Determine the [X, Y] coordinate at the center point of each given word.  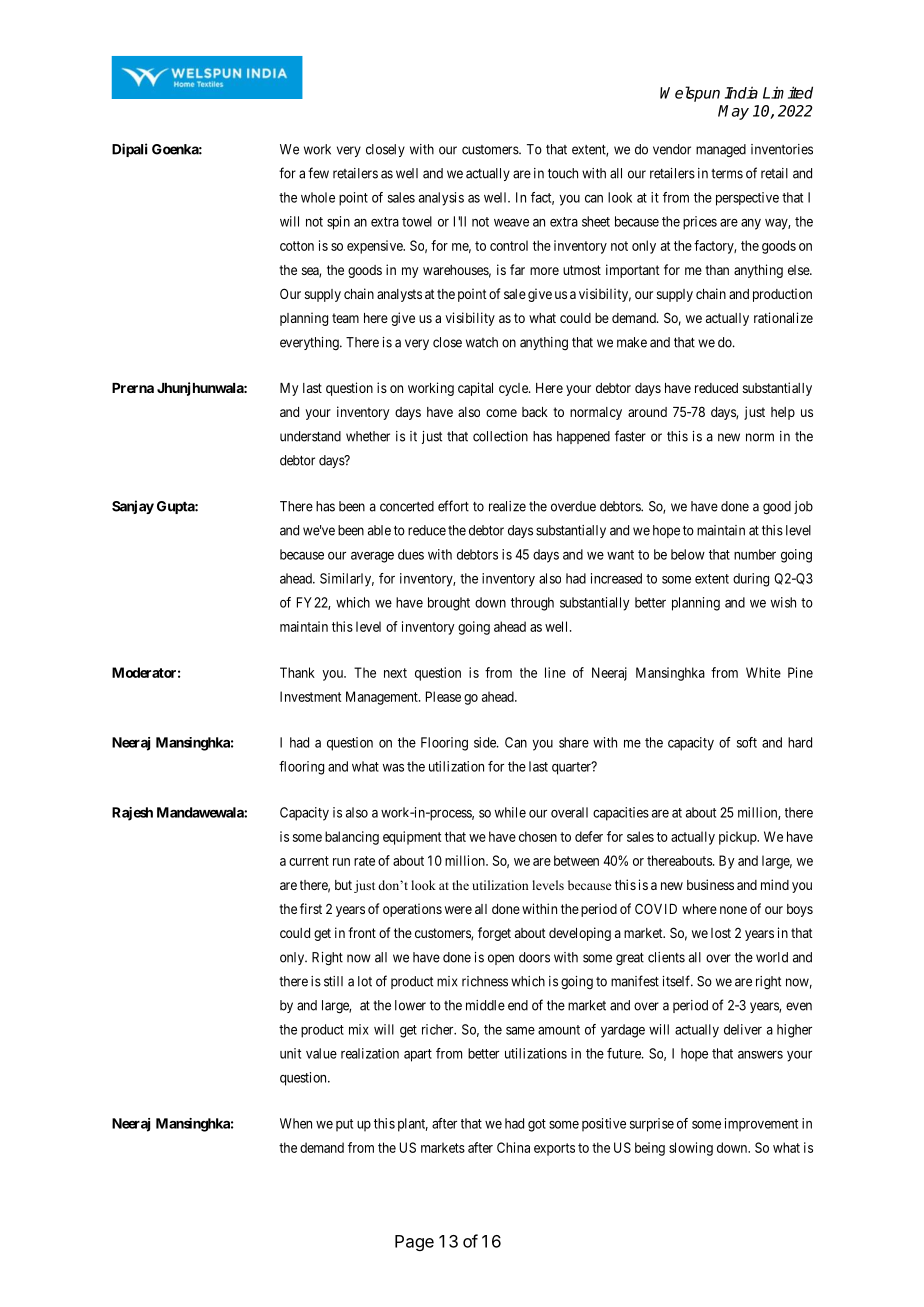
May [733, 112]
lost [721, 933]
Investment [310, 696]
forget [494, 934]
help [783, 413]
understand [310, 436]
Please [443, 696]
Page [414, 1243]
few [318, 173]
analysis [441, 199]
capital [475, 389]
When [296, 1123]
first [311, 908]
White [763, 672]
